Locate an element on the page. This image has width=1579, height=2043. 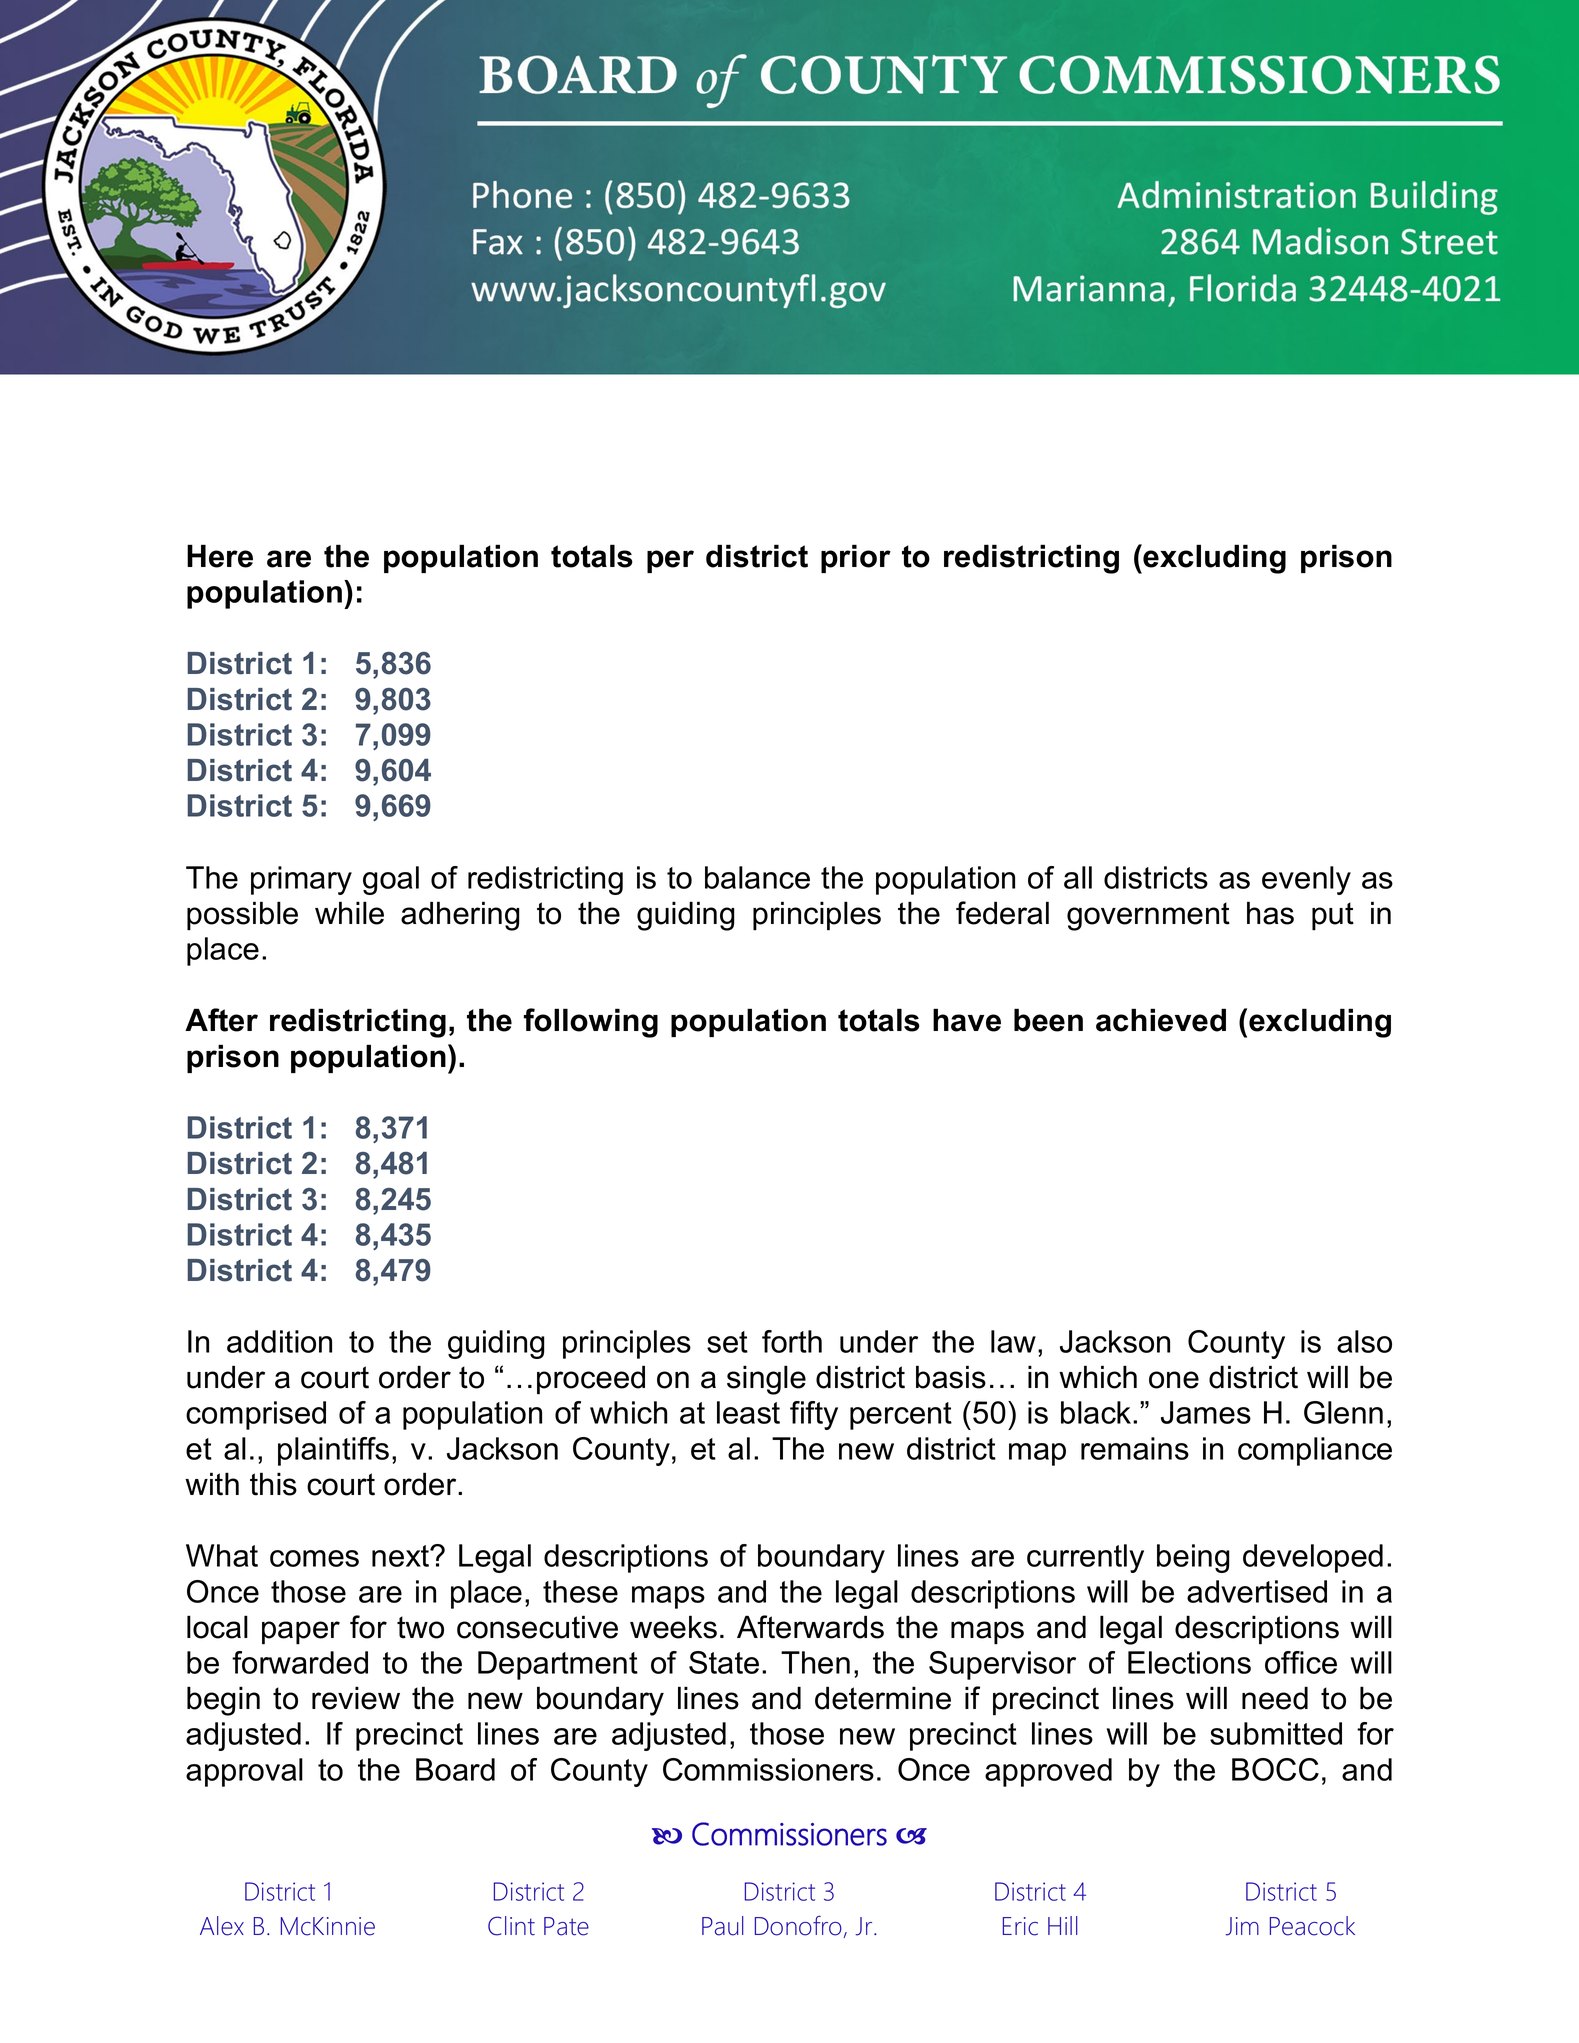
have is located at coordinates (967, 1020).
